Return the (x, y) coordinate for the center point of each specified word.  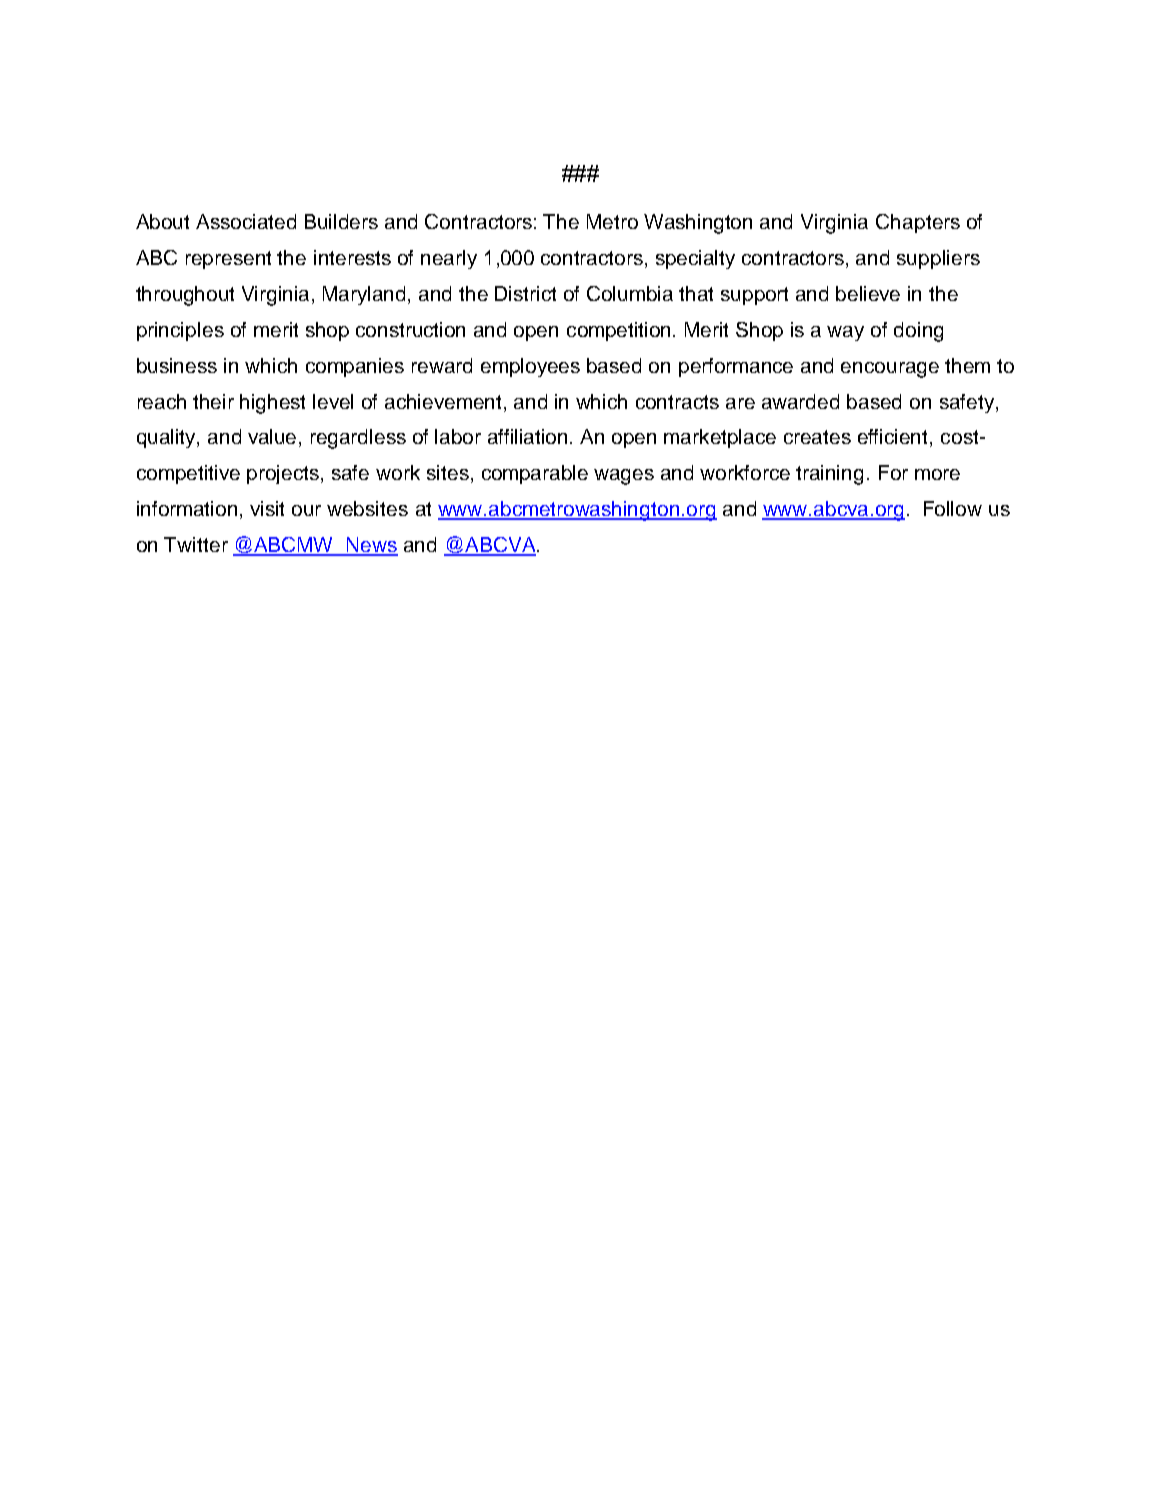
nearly (449, 259)
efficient (894, 438)
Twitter (196, 544)
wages (624, 477)
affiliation (529, 436)
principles (180, 331)
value (274, 438)
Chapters (918, 223)
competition (620, 331)
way (845, 333)
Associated (246, 221)
